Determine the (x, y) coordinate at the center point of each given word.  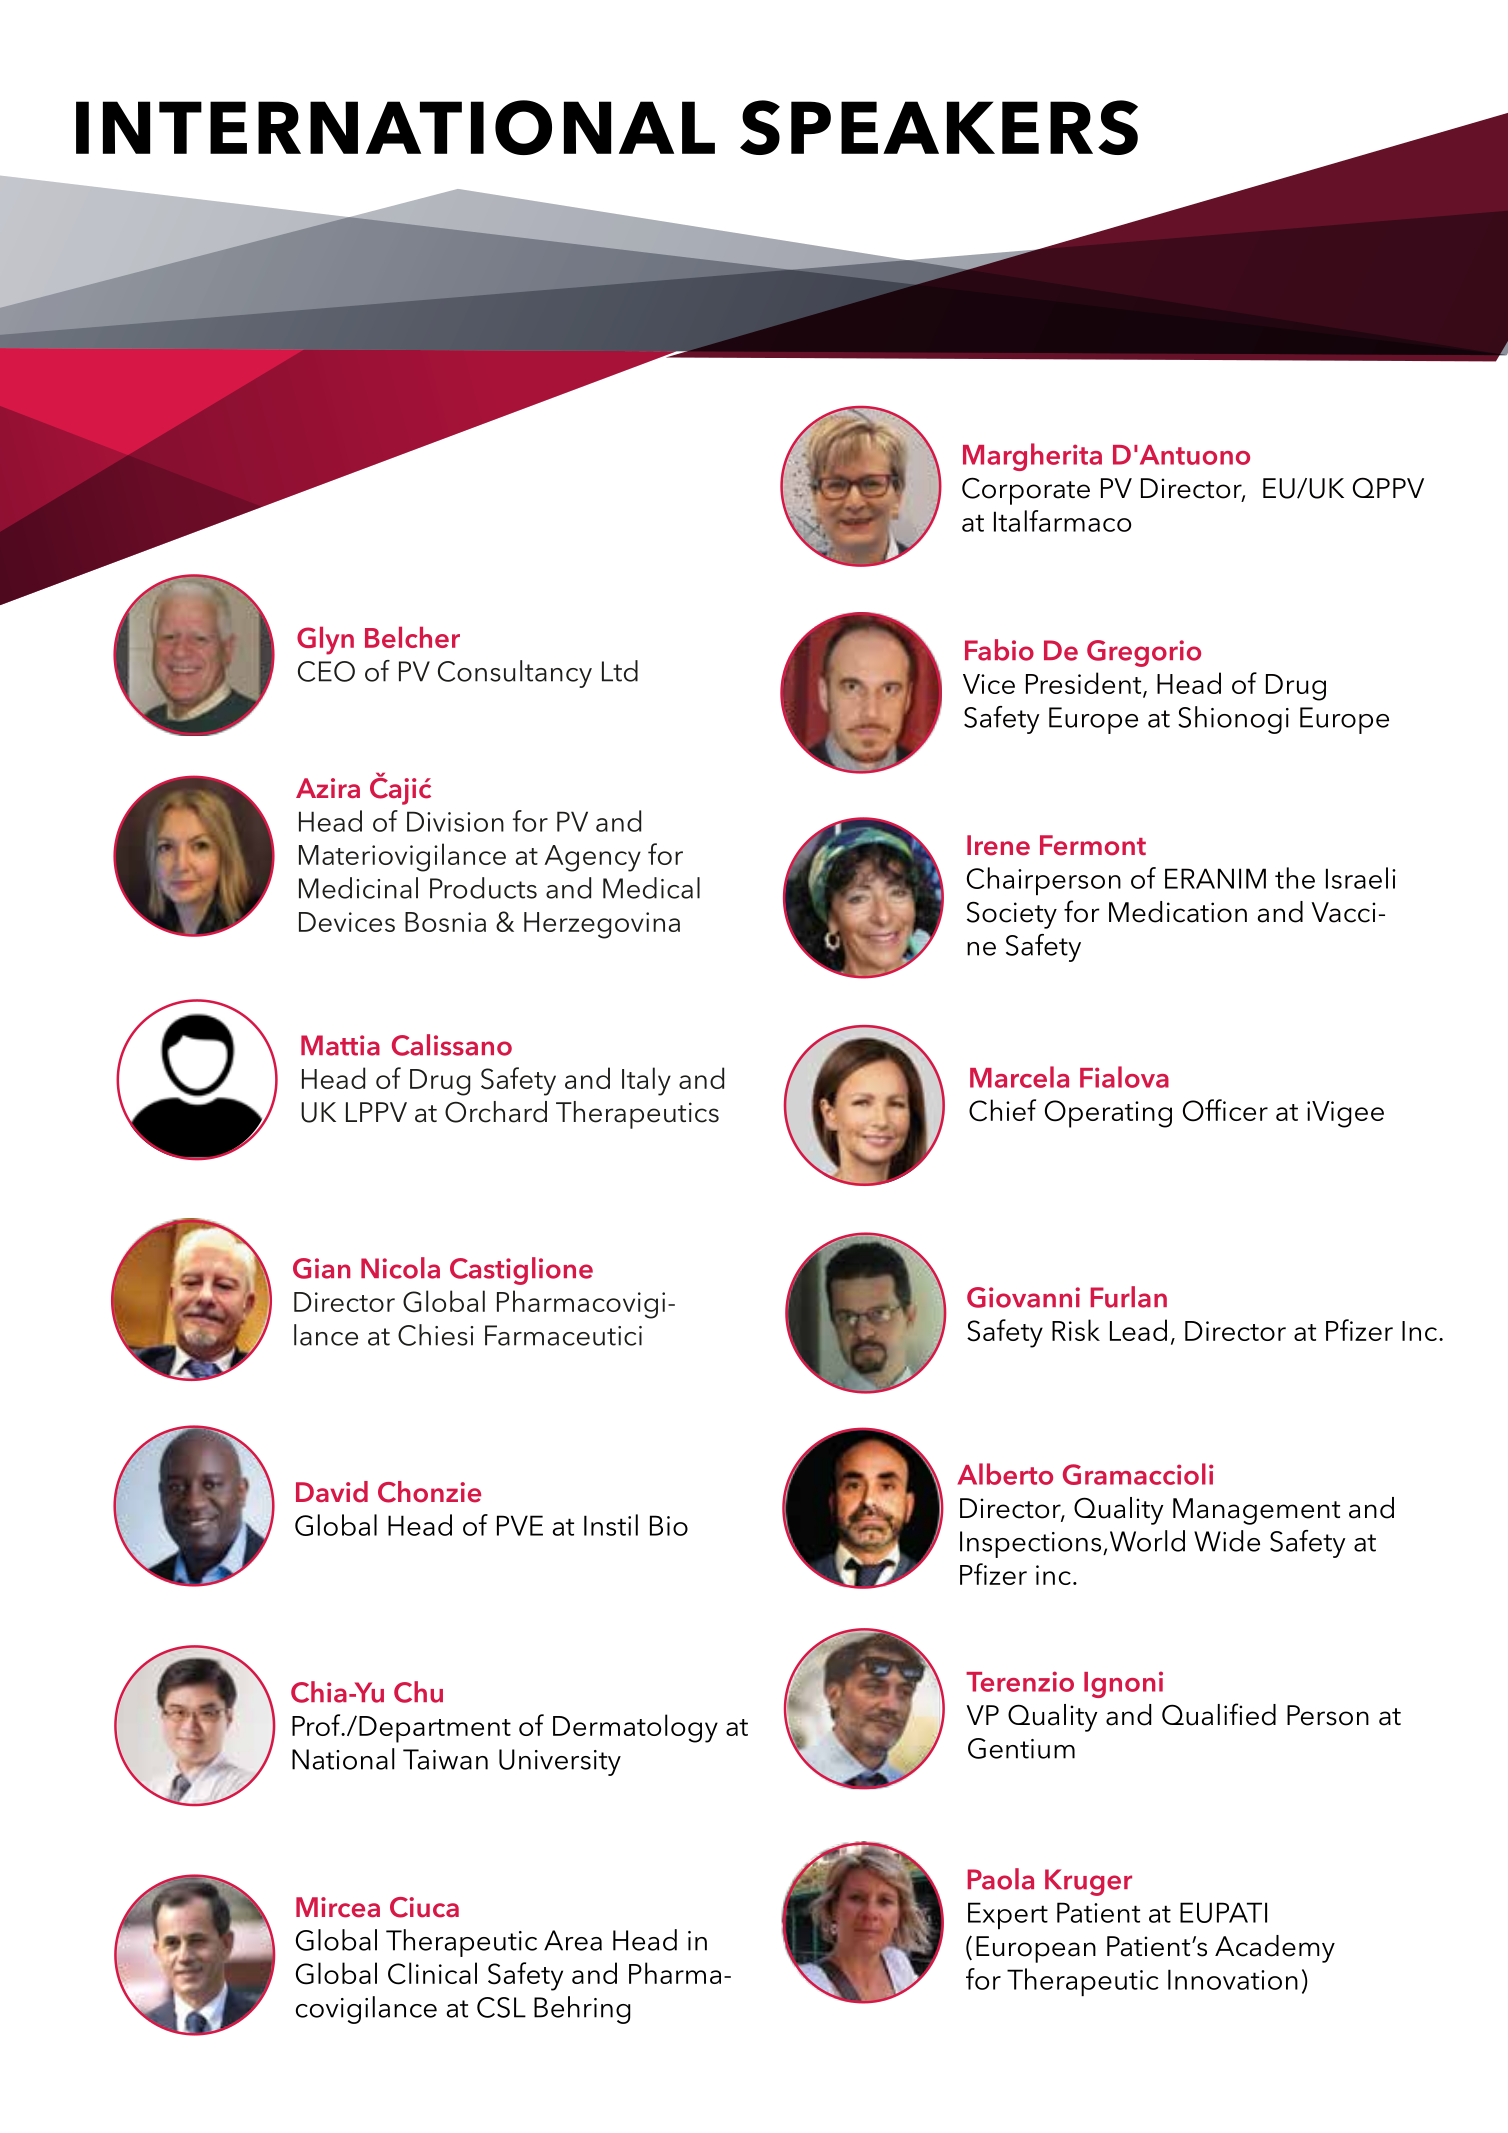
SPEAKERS (939, 127)
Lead (1138, 1330)
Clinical (432, 1973)
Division (455, 821)
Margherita (1032, 457)
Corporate (1026, 491)
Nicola (400, 1268)
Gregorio (1144, 653)
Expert (1008, 1915)
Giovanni (1023, 1297)
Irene (998, 845)
